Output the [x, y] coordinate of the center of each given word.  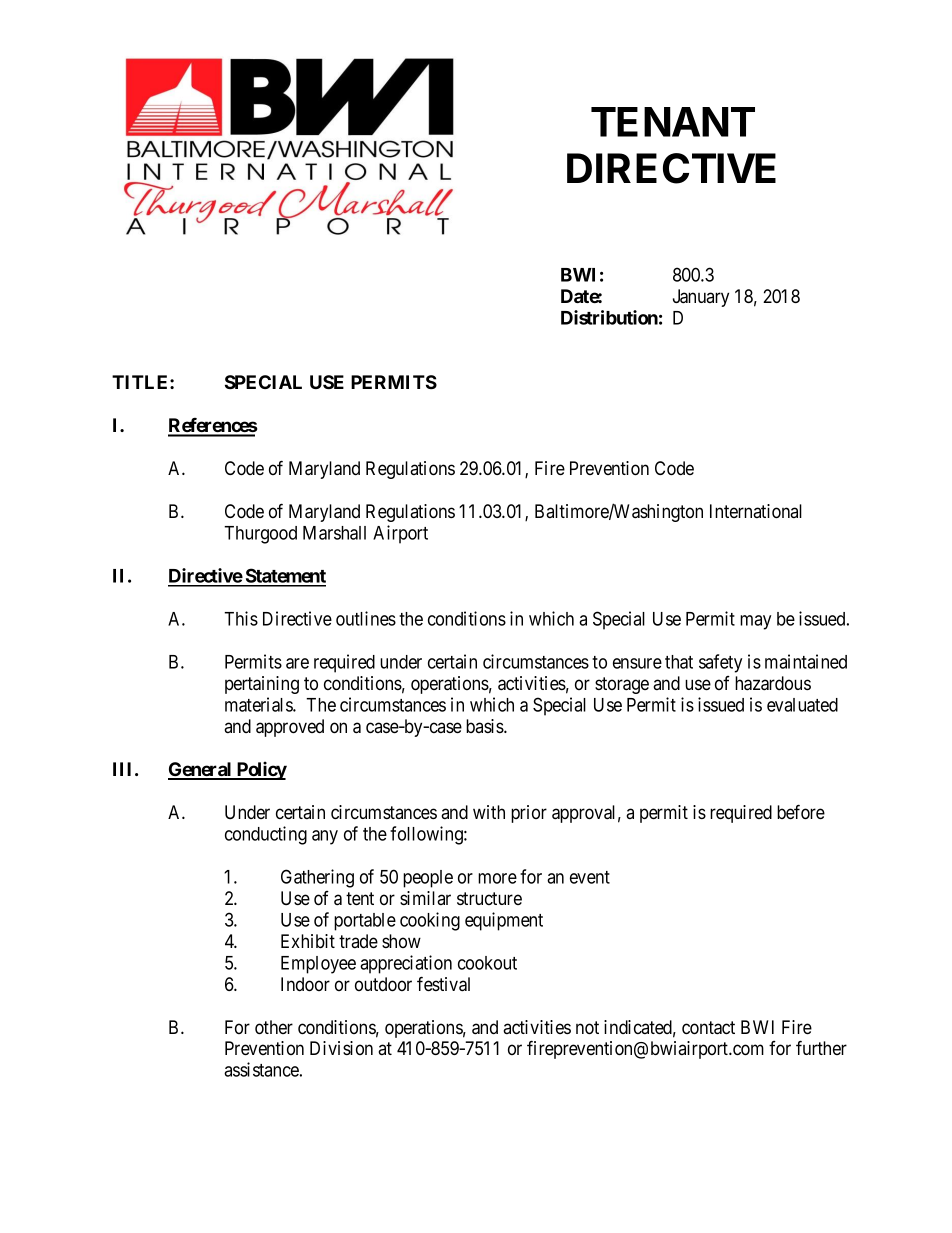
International [756, 511]
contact [708, 1028]
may [755, 622]
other [274, 1027]
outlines [366, 618]
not [587, 1028]
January [701, 298]
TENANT [673, 122]
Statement [284, 577]
